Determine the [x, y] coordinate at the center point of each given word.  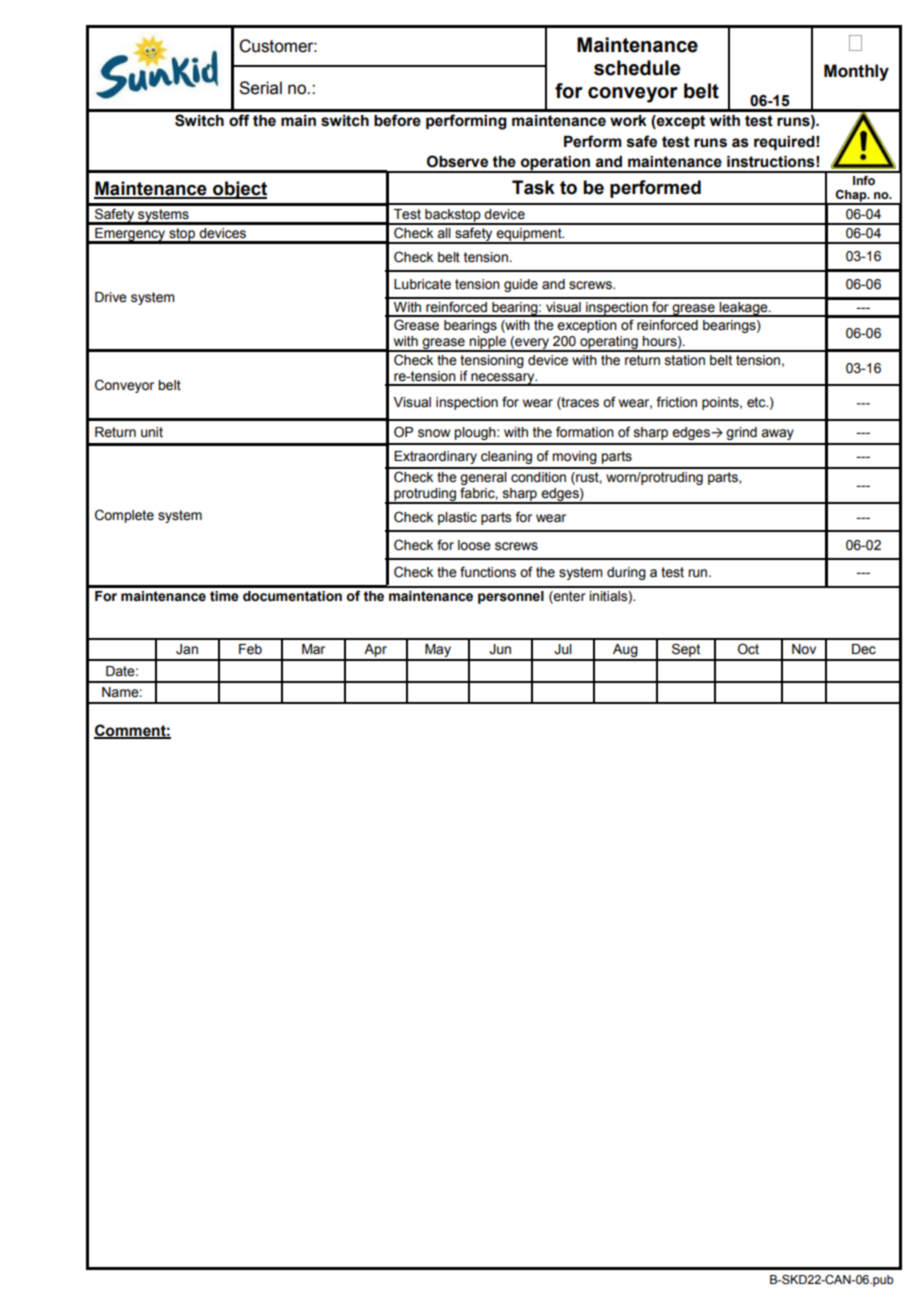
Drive [111, 297]
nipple [488, 344]
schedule [637, 68]
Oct [748, 649]
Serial [260, 88]
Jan [187, 649]
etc [757, 402]
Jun [500, 649]
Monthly [856, 72]
